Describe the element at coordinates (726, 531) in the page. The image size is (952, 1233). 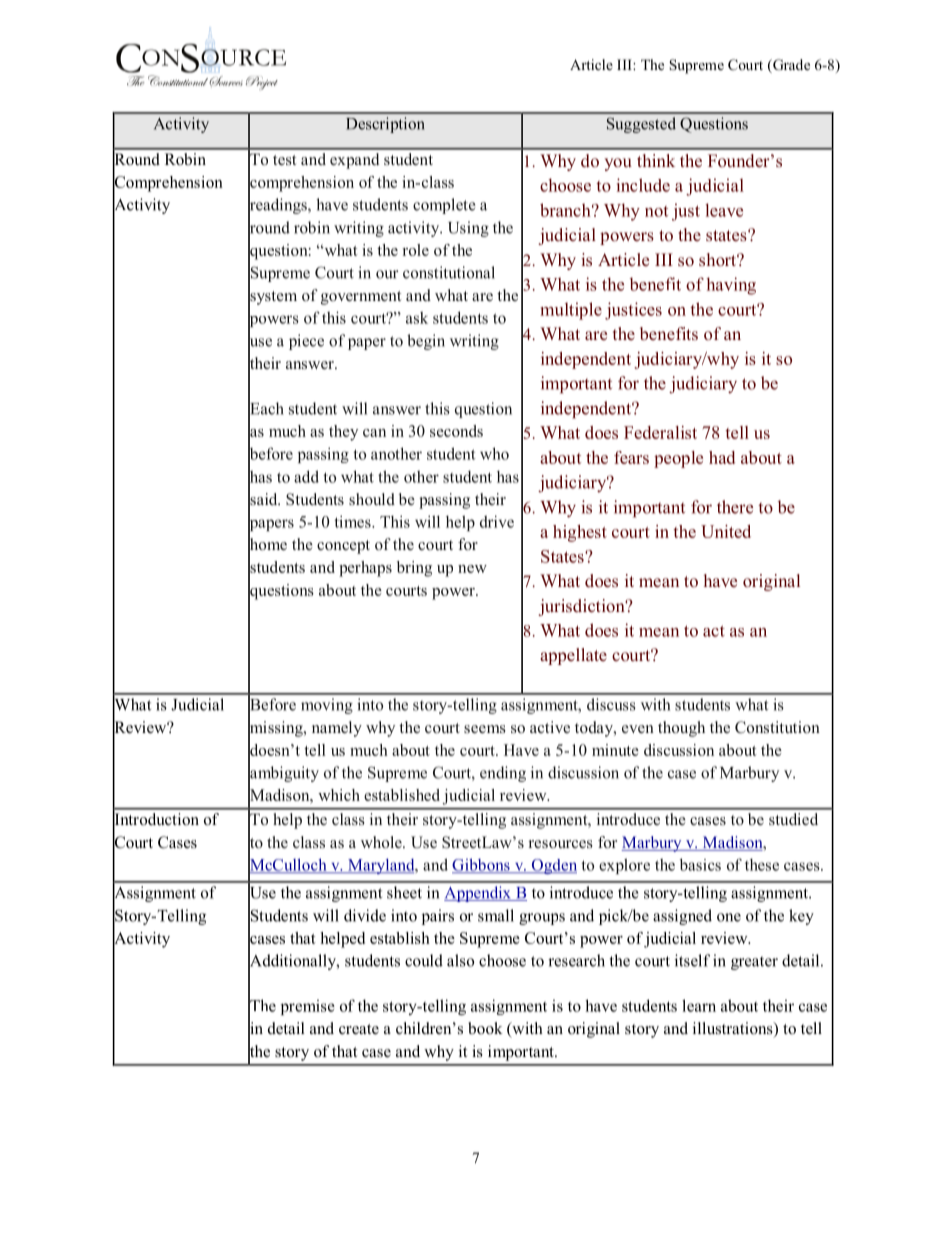
I see `United` at that location.
